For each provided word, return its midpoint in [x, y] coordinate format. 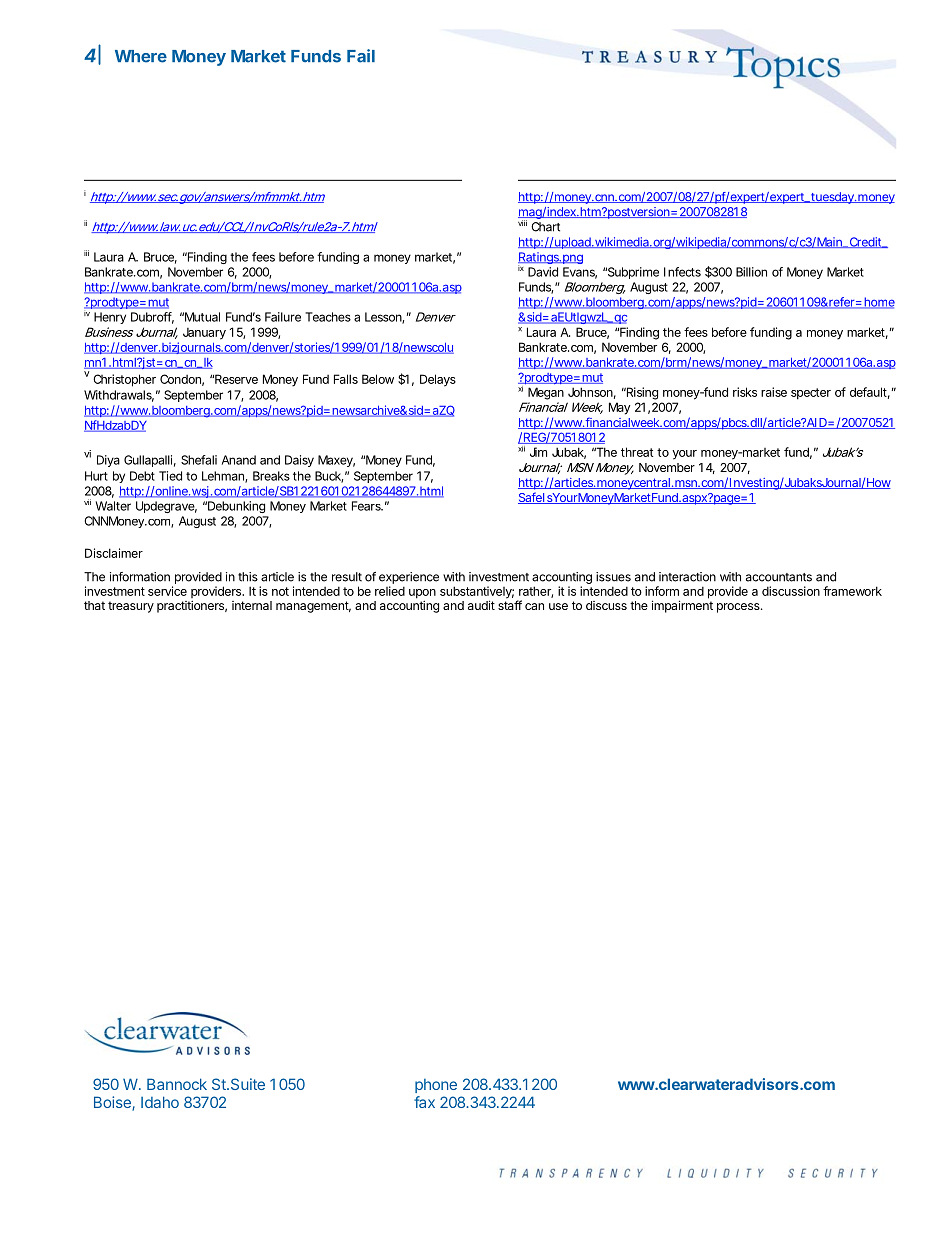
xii [522, 447]
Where [141, 56]
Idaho [160, 1102]
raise [774, 392]
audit [481, 605]
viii [522, 223]
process [739, 608]
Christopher [124, 380]
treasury [131, 607]
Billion [751, 272]
